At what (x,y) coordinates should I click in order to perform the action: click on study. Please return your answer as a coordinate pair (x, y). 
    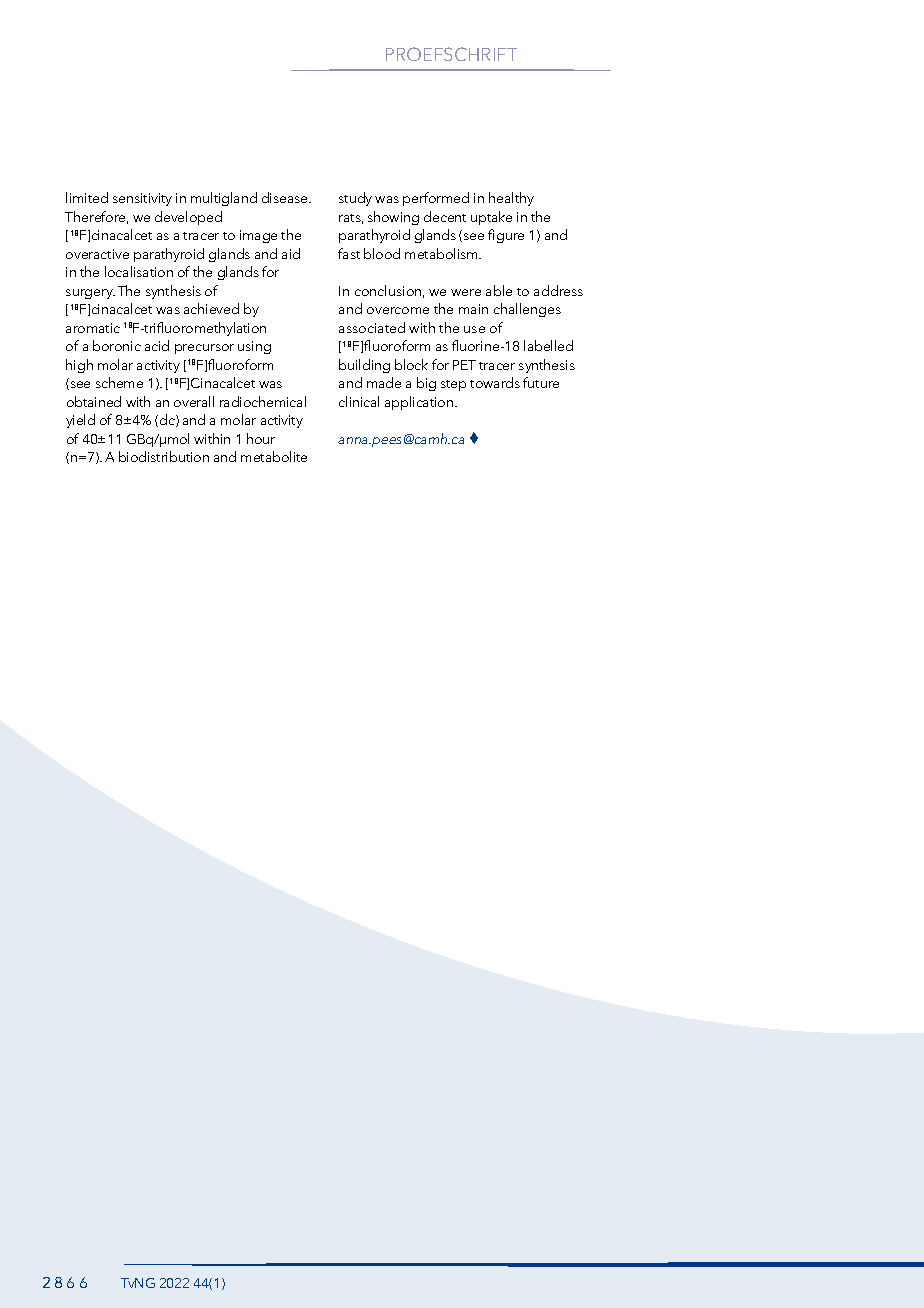
    Looking at the image, I should click on (355, 199).
